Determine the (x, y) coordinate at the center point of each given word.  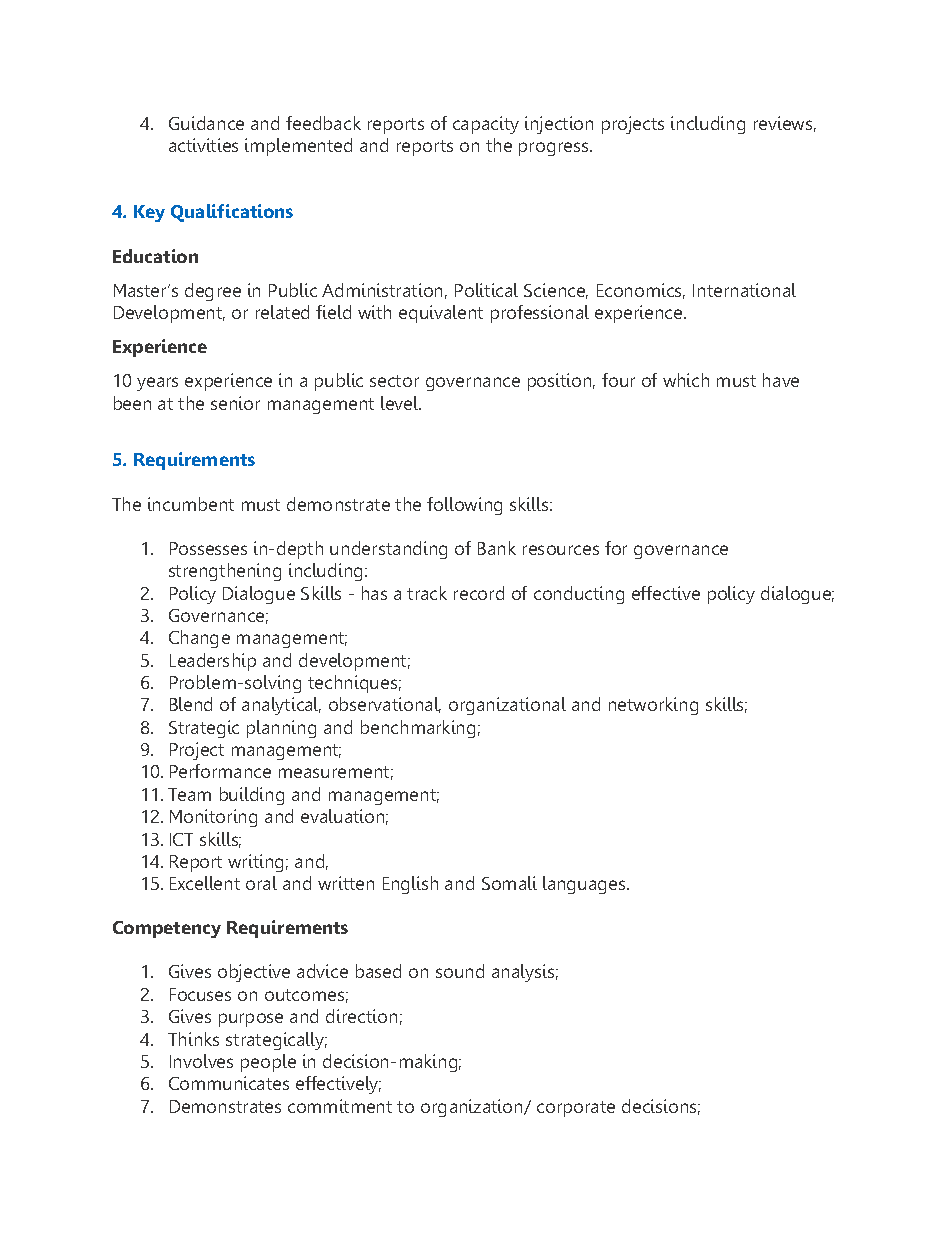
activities (203, 145)
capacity (486, 125)
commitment (340, 1106)
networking (653, 706)
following (464, 506)
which (686, 380)
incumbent (191, 504)
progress (555, 149)
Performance (220, 771)
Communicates (229, 1083)
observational (385, 705)
